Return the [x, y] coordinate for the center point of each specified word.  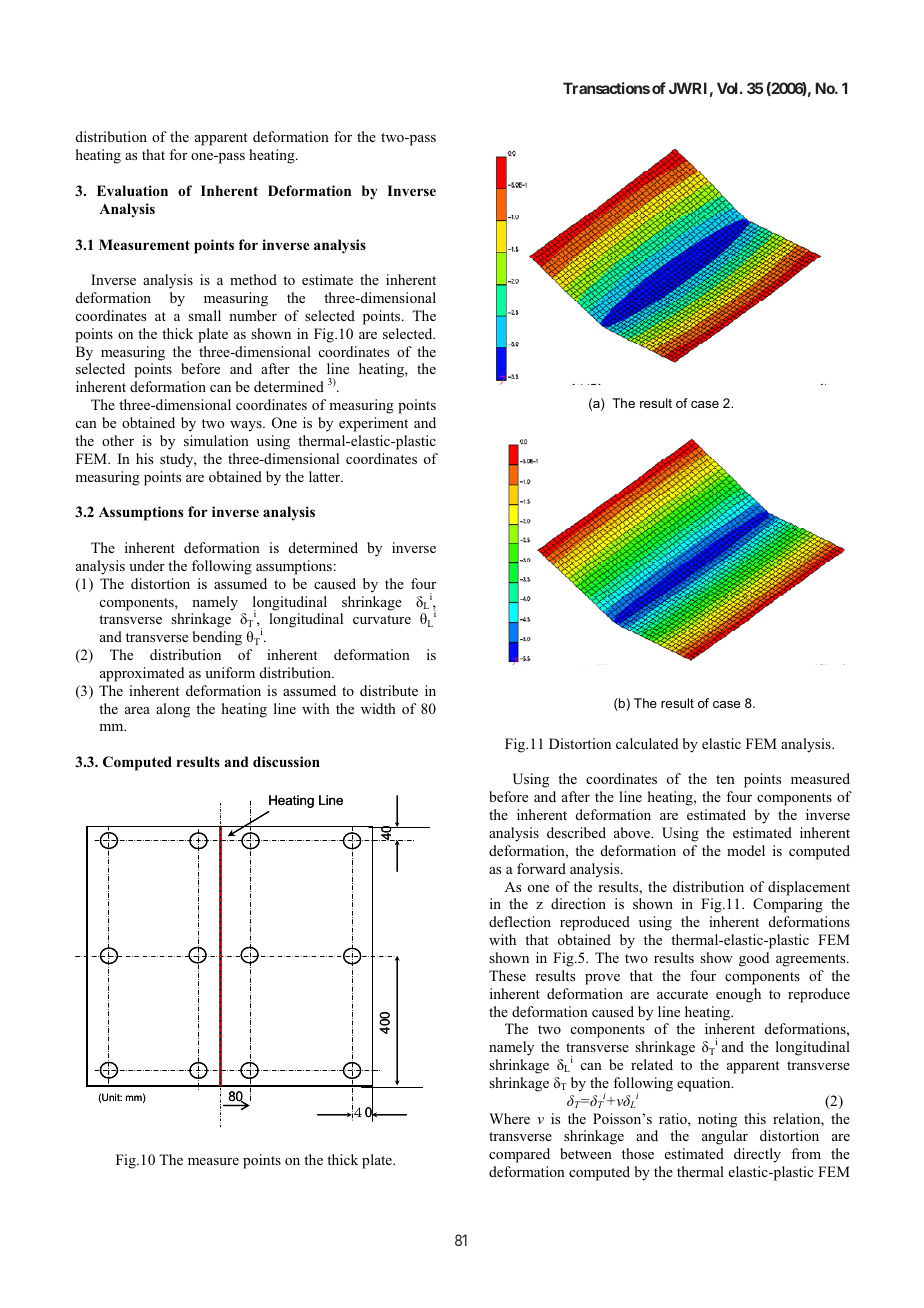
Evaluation [132, 190]
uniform [230, 672]
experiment [373, 424]
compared [519, 1155]
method [253, 279]
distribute [389, 690]
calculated [647, 743]
